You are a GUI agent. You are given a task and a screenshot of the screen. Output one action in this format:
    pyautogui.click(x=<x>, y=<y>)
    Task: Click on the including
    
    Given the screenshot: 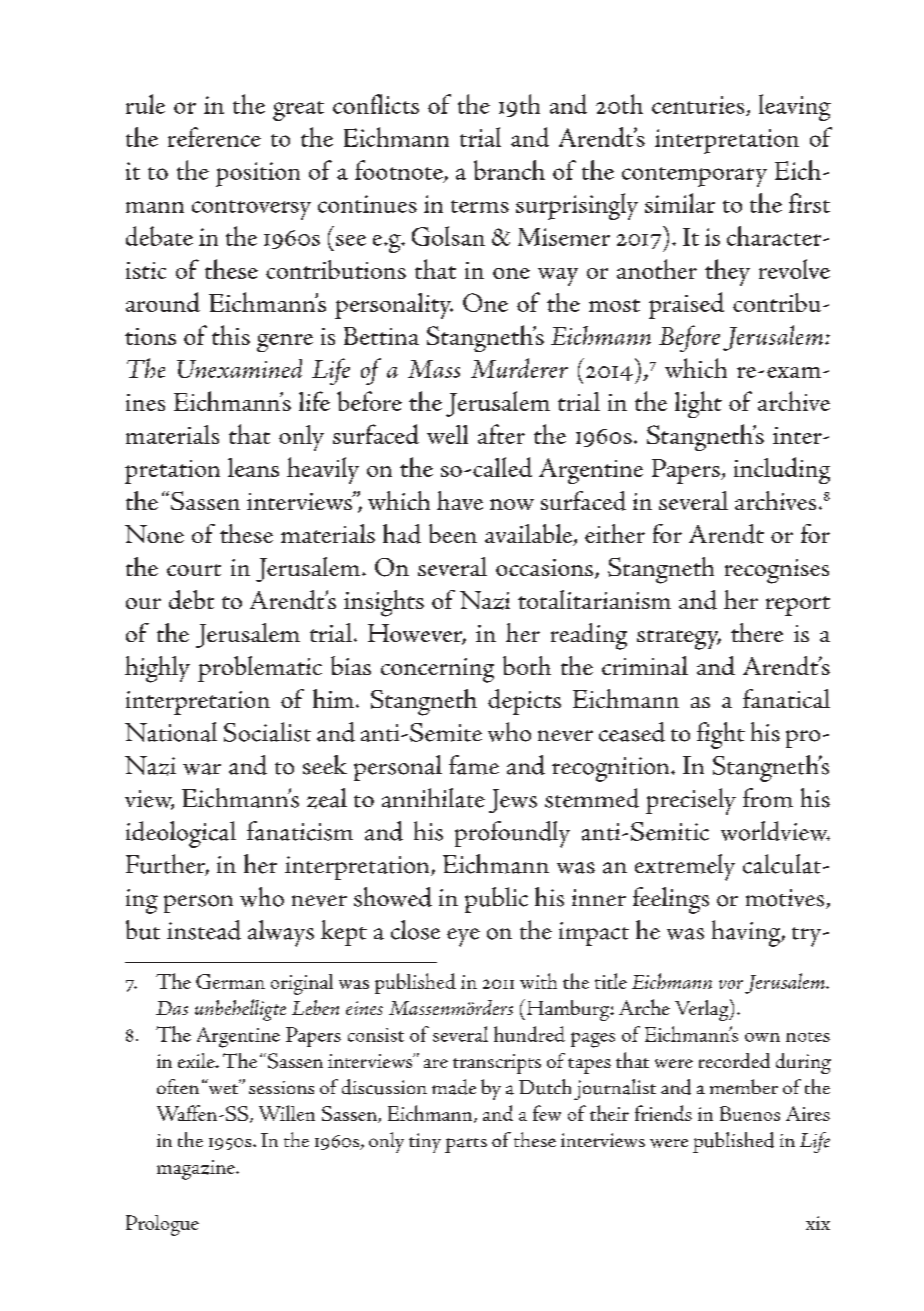 What is the action you would take?
    pyautogui.click(x=782, y=470)
